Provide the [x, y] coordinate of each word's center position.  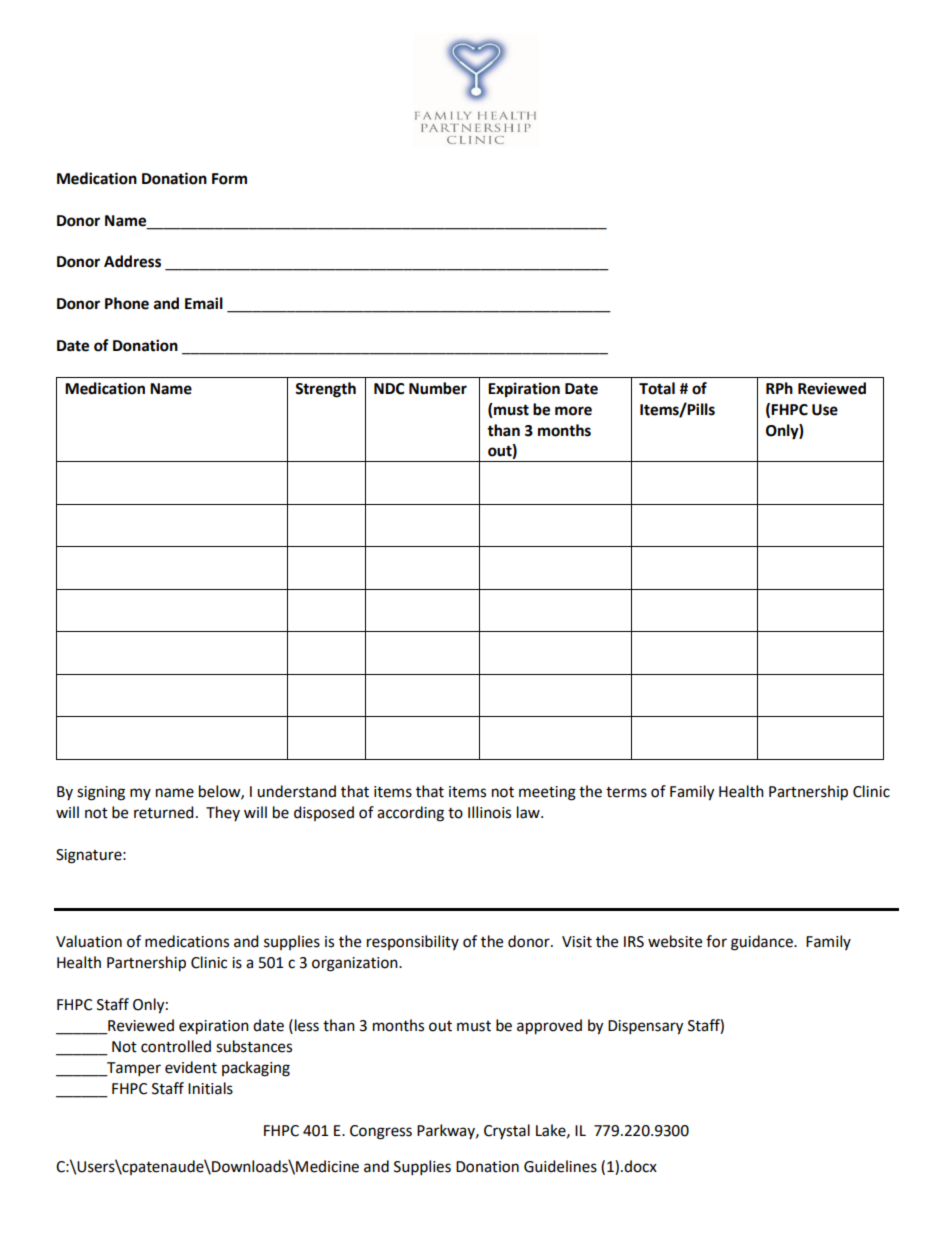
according [410, 814]
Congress [381, 1132]
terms [626, 792]
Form [229, 179]
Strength [325, 390]
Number [438, 388]
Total [657, 388]
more [573, 411]
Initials [210, 1088]
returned [164, 812]
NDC [389, 389]
